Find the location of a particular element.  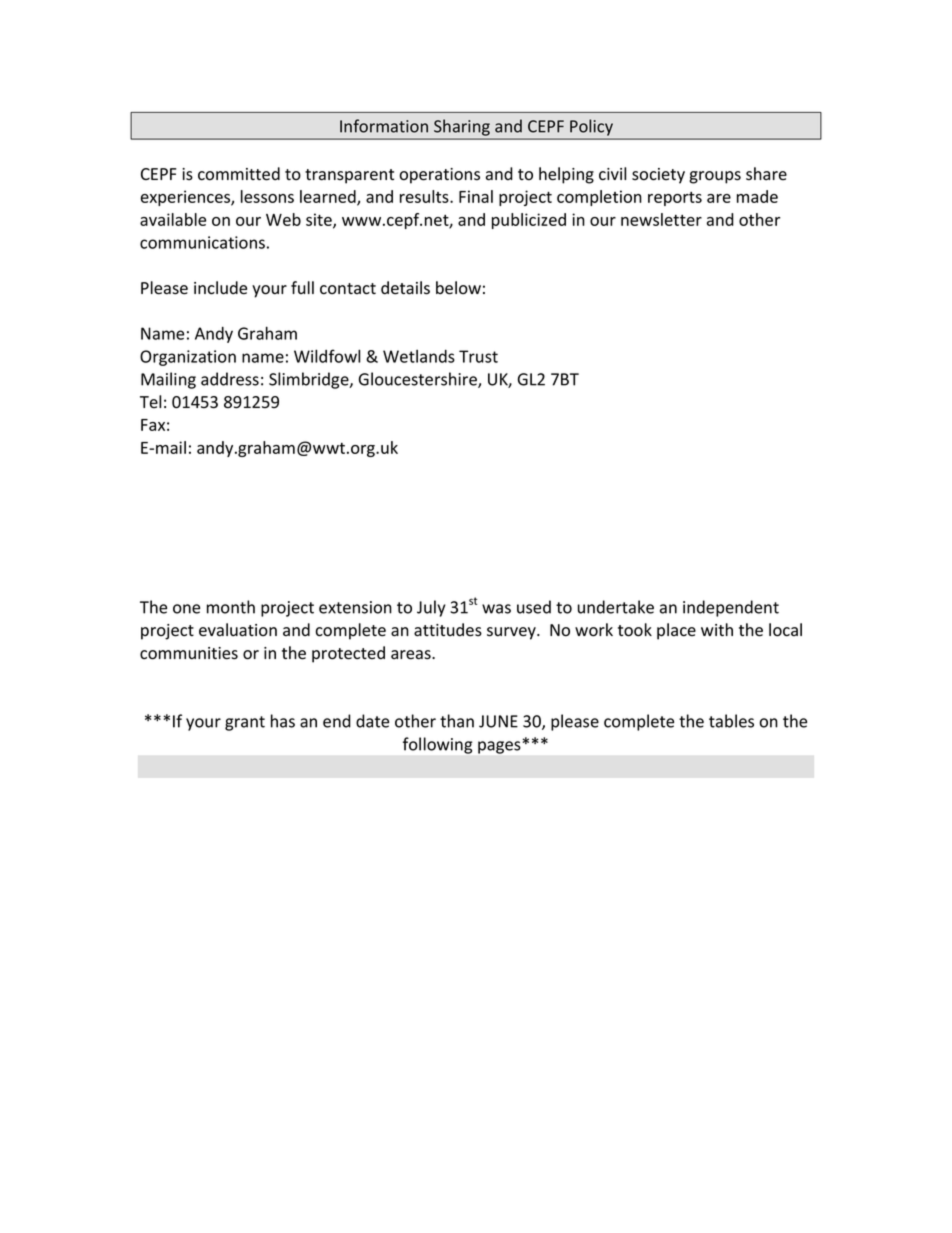

than is located at coordinates (457, 721).
